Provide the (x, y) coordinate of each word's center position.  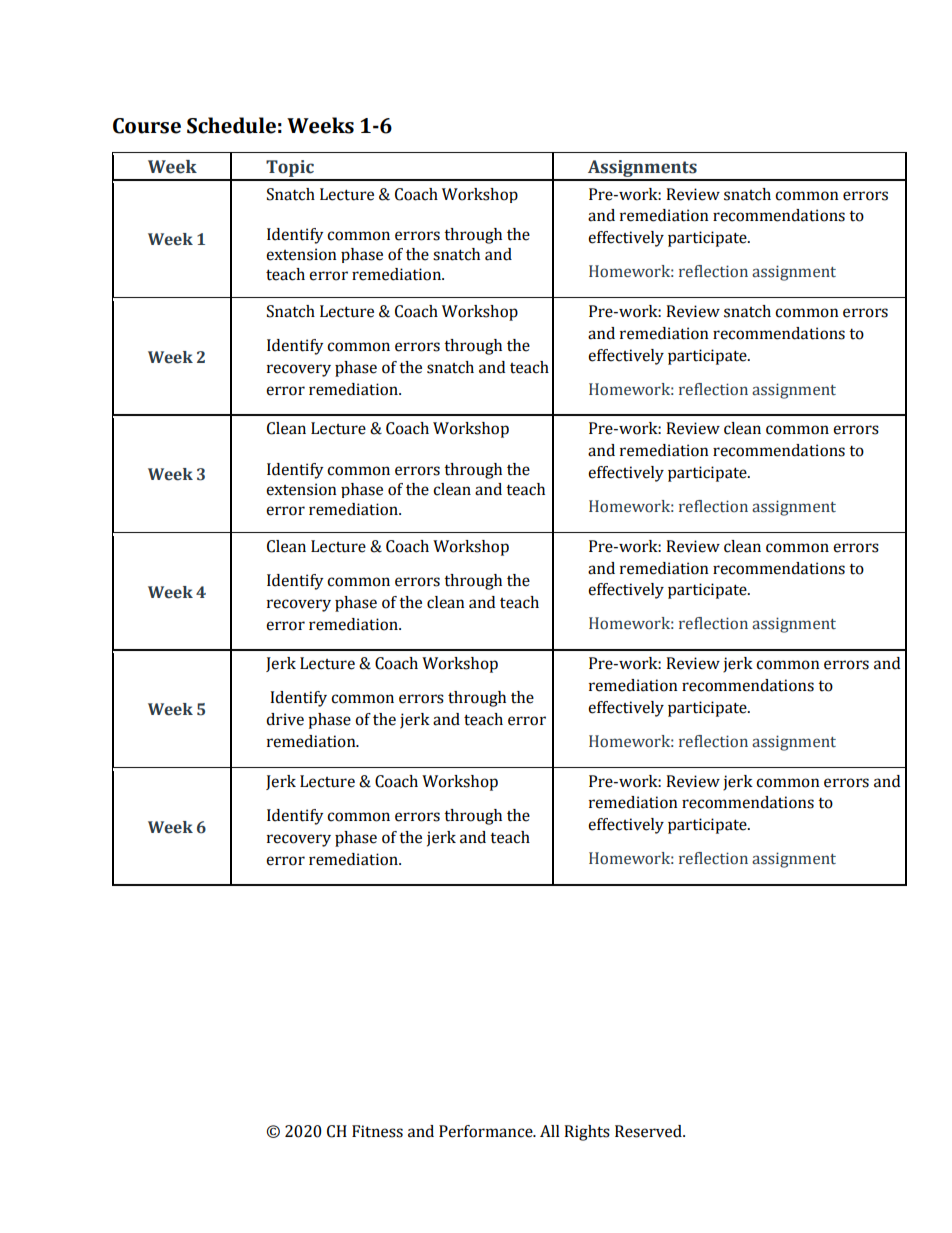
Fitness (377, 1131)
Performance (487, 1131)
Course (147, 126)
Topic (290, 170)
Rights (587, 1133)
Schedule (231, 125)
